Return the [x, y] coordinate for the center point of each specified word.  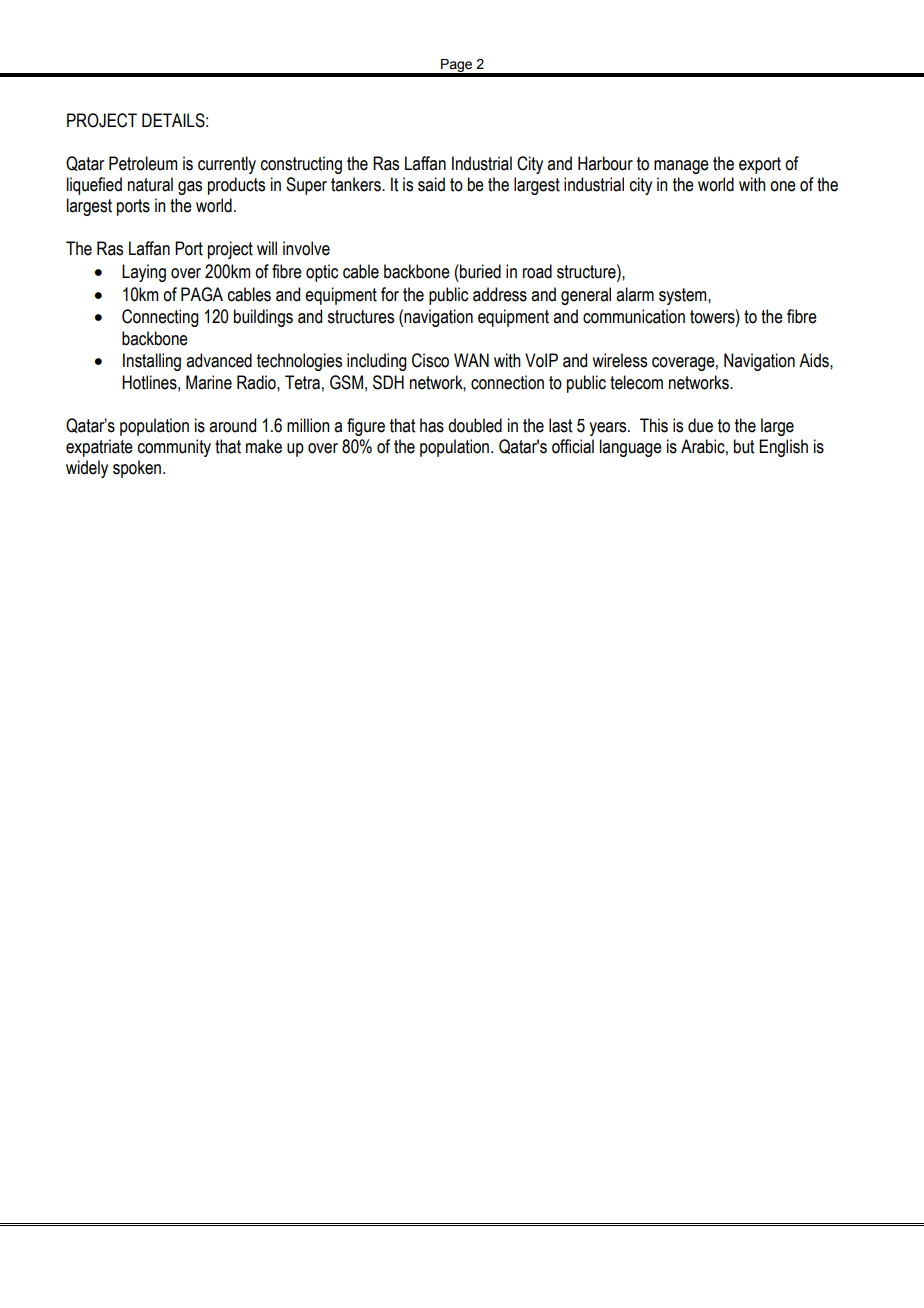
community [174, 448]
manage [681, 167]
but [744, 446]
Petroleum [143, 163]
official [573, 446]
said [431, 184]
